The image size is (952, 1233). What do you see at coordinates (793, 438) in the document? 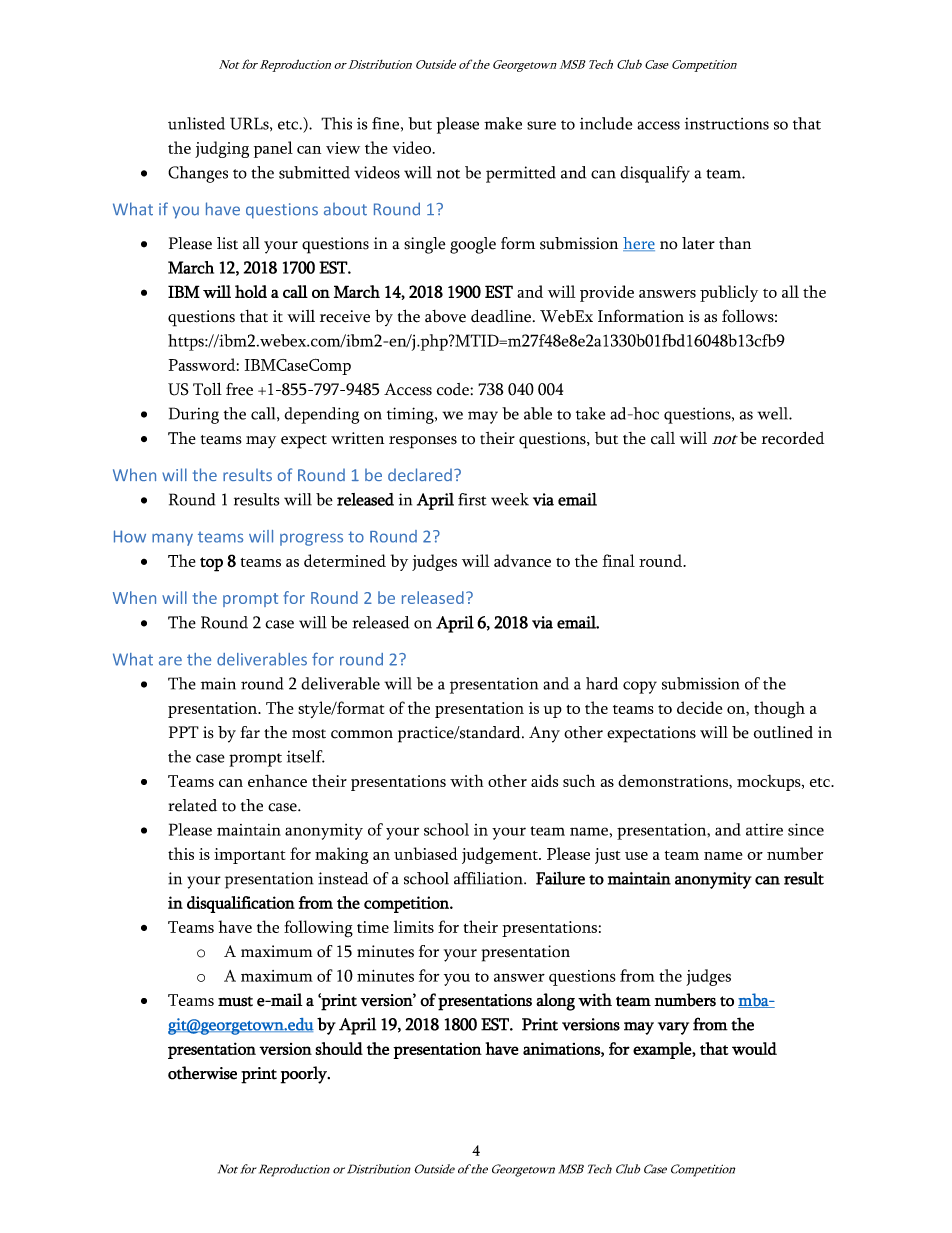
I see `recorded` at bounding box center [793, 438].
